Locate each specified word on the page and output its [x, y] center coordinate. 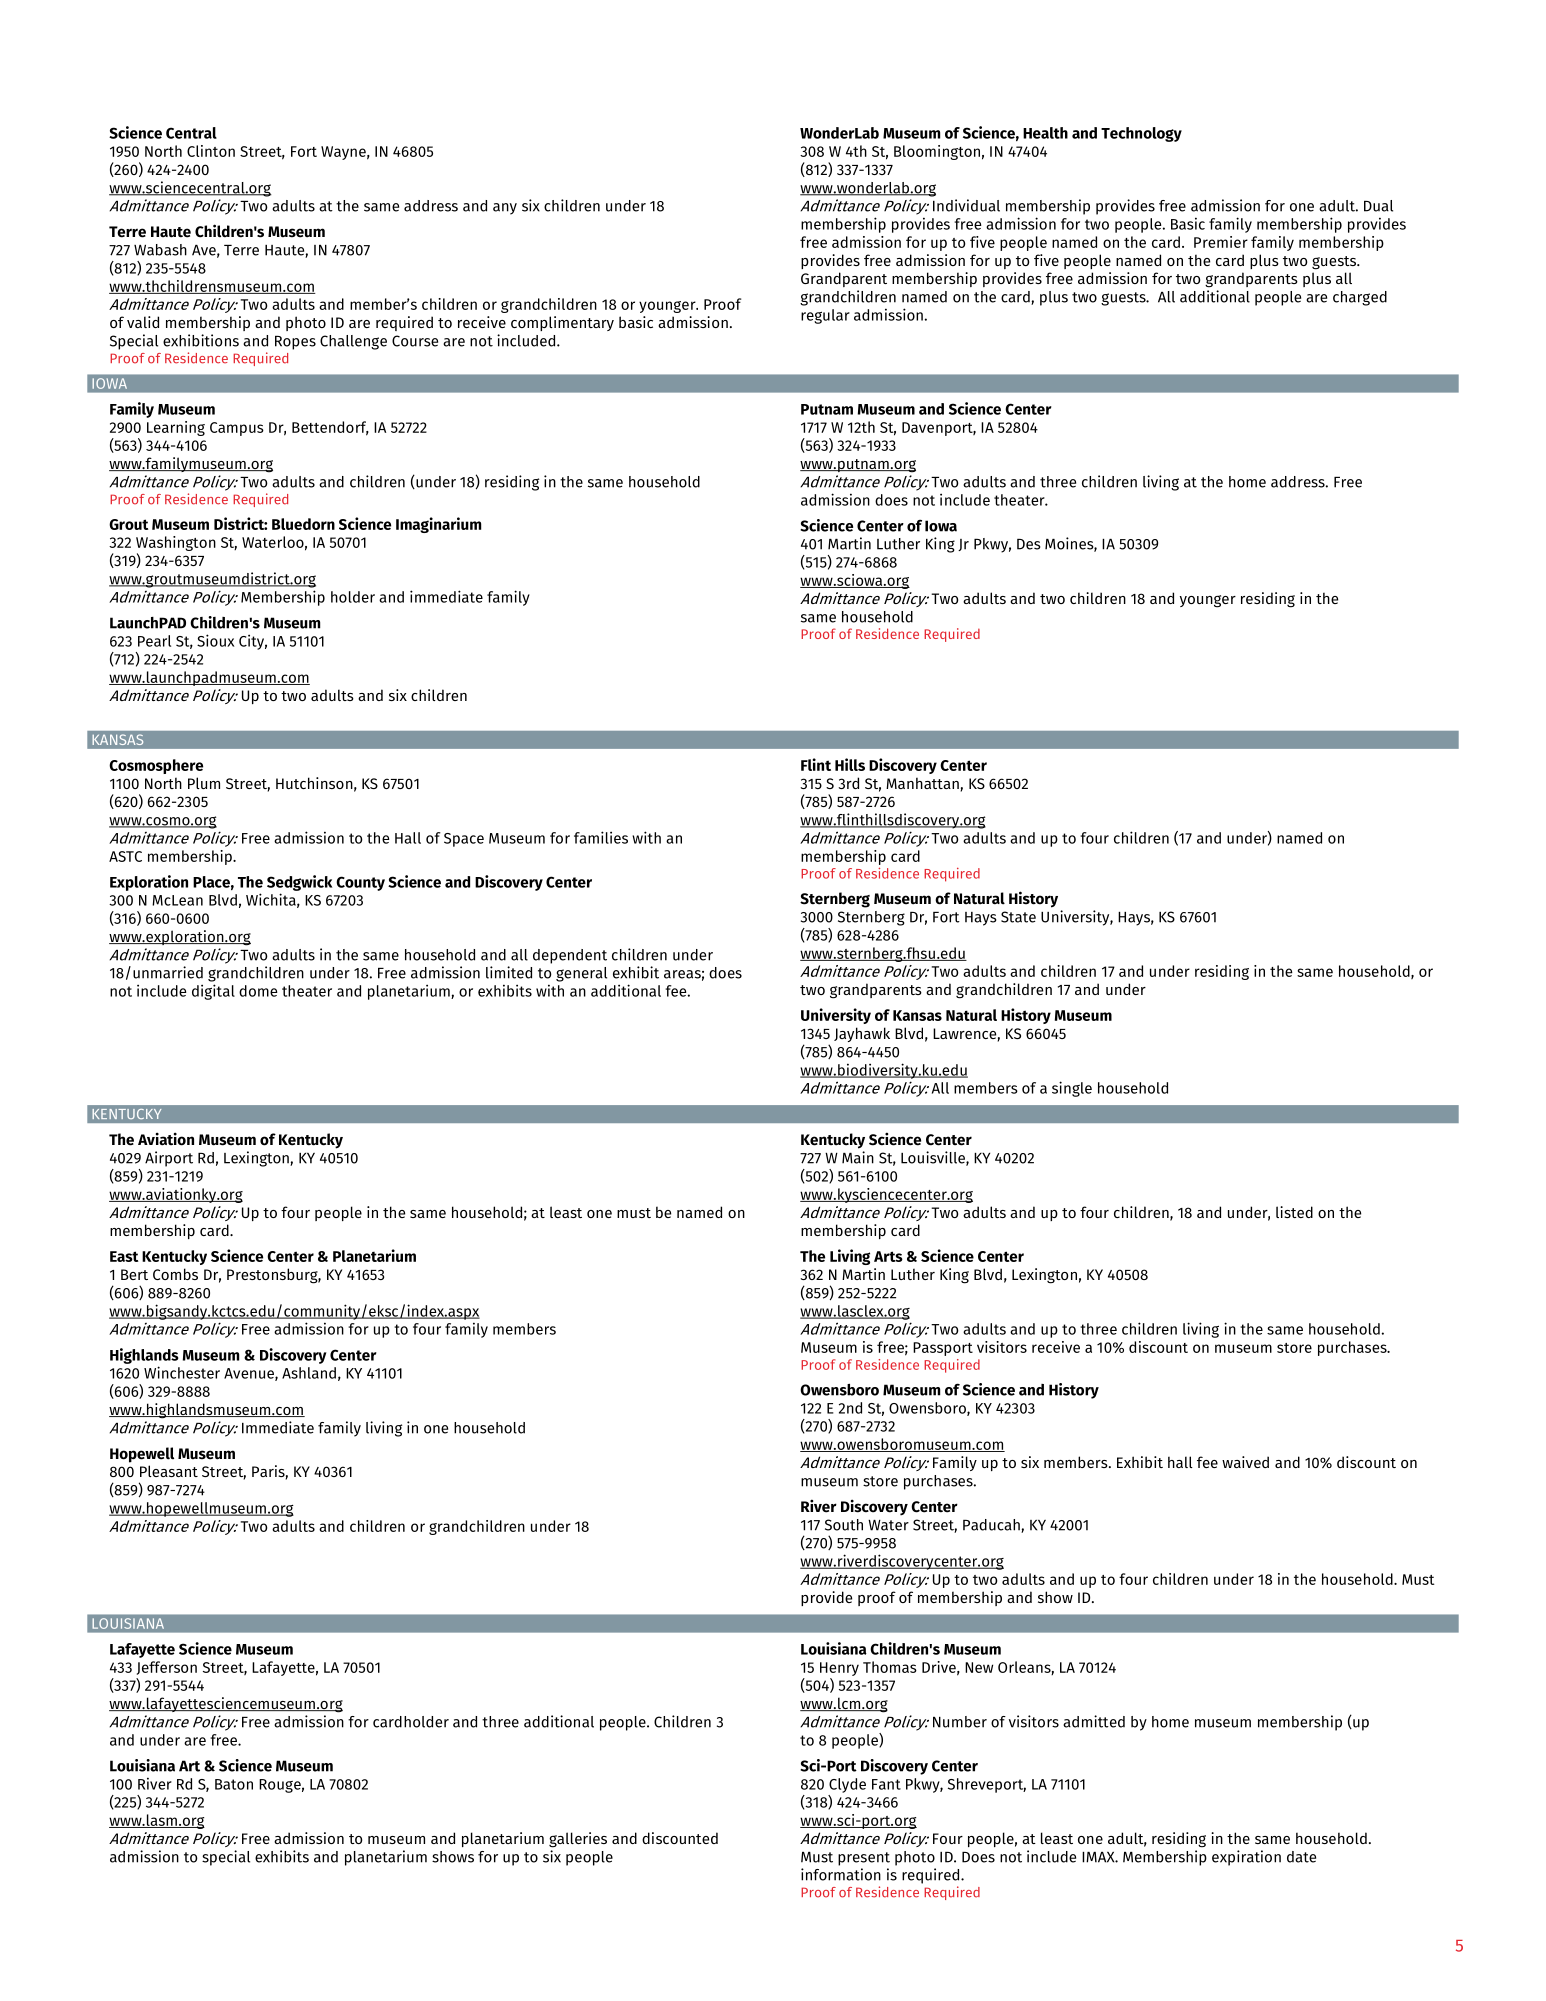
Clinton [211, 151]
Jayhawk [862, 1034]
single [1072, 1089]
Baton [234, 1784]
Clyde [847, 1785]
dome [258, 991]
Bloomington [937, 152]
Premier [1221, 242]
